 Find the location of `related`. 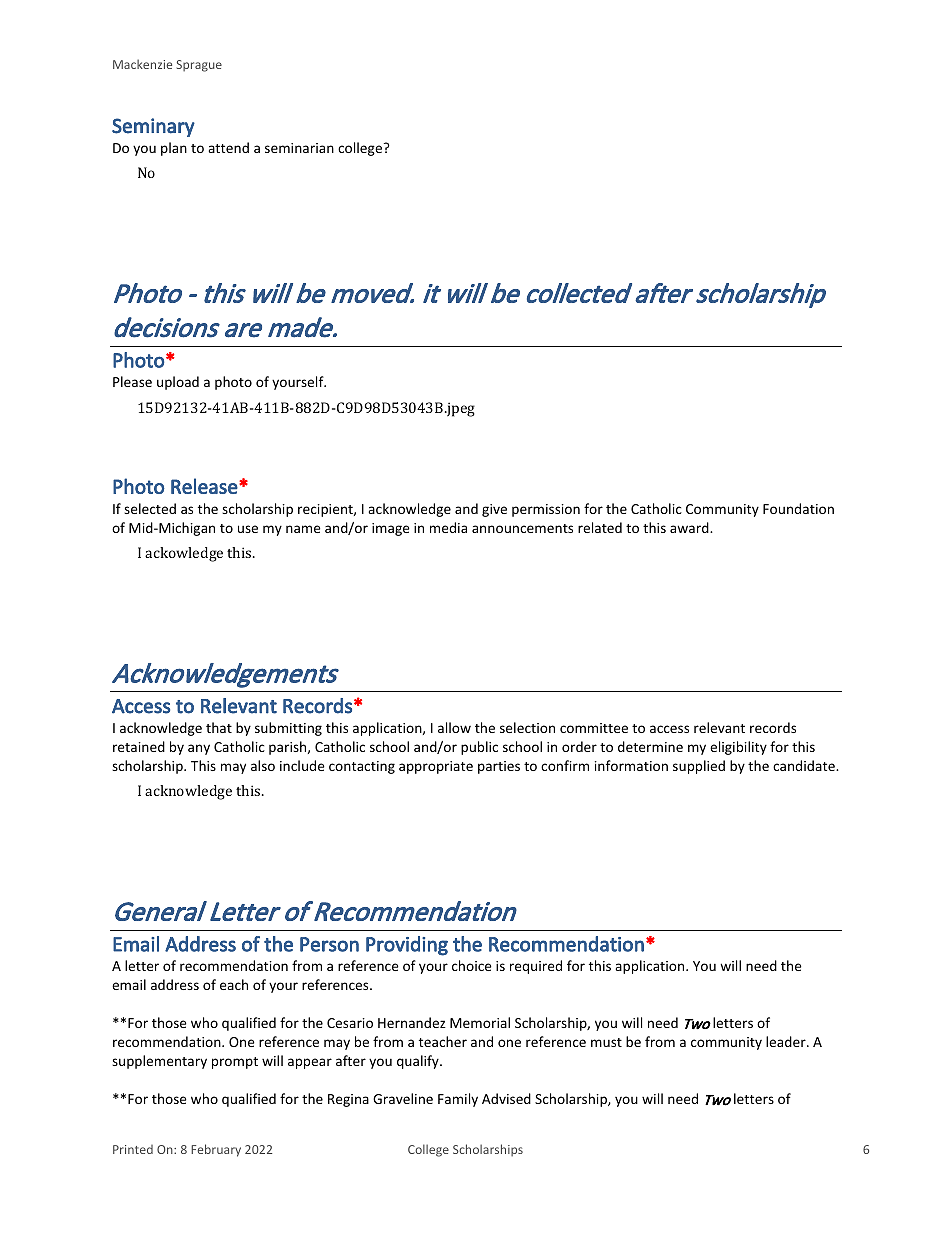

related is located at coordinates (600, 527).
